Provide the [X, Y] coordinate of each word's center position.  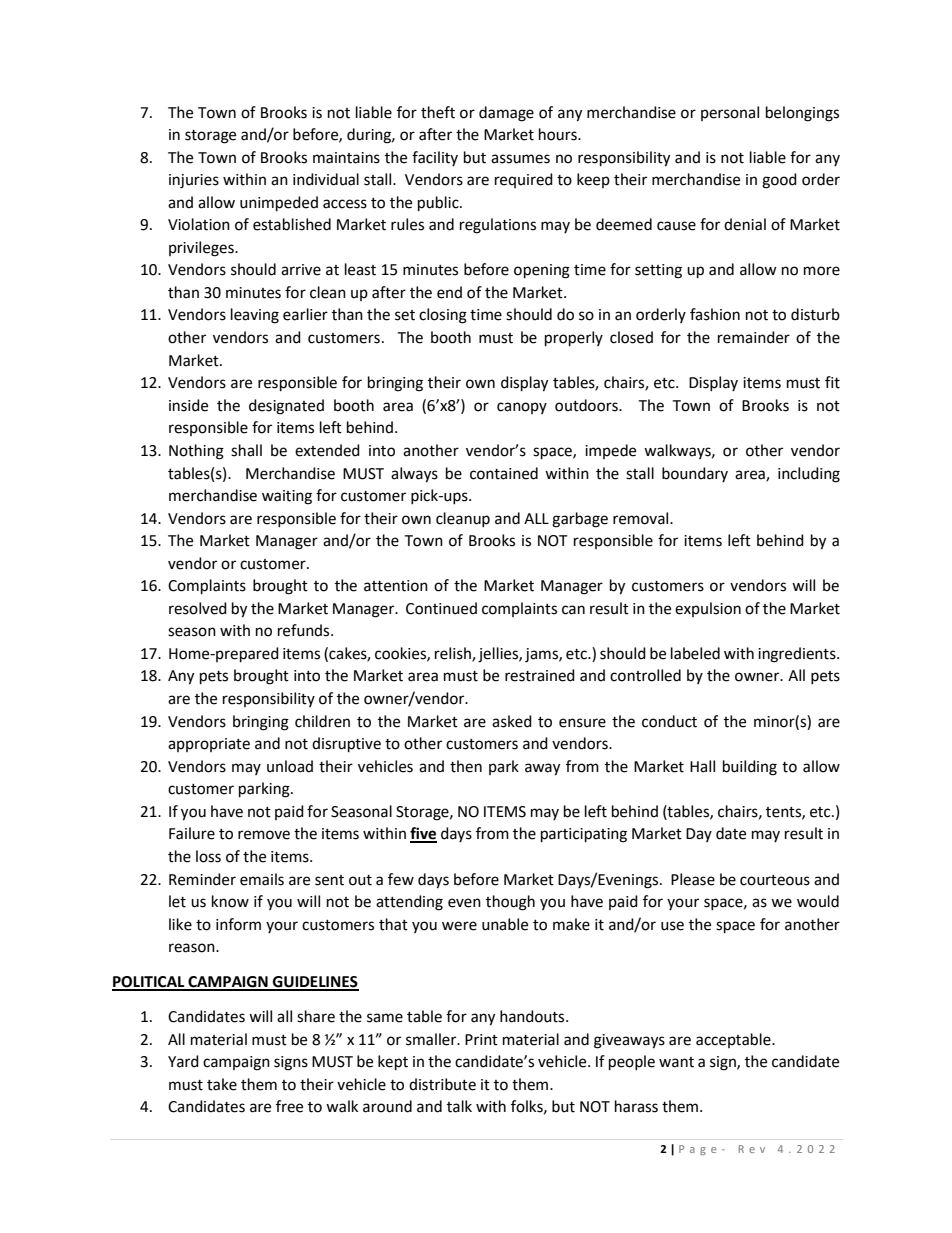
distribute [442, 1084]
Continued [441, 608]
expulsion [708, 609]
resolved [198, 608]
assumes [520, 159]
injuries [194, 181]
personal [730, 113]
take [222, 1084]
